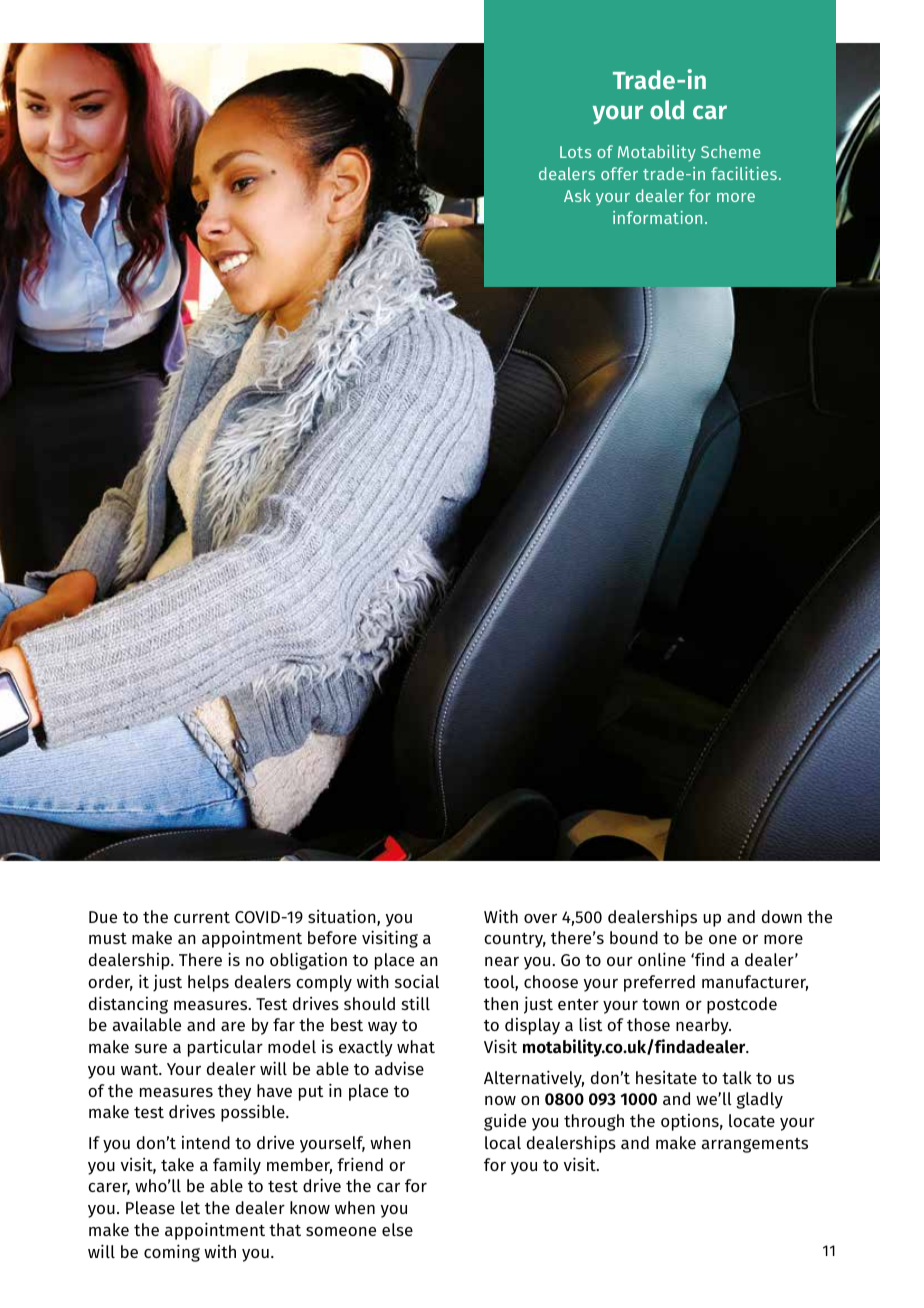 This screenshot has height=1308, width=924. I want to click on town, so click(660, 1004).
